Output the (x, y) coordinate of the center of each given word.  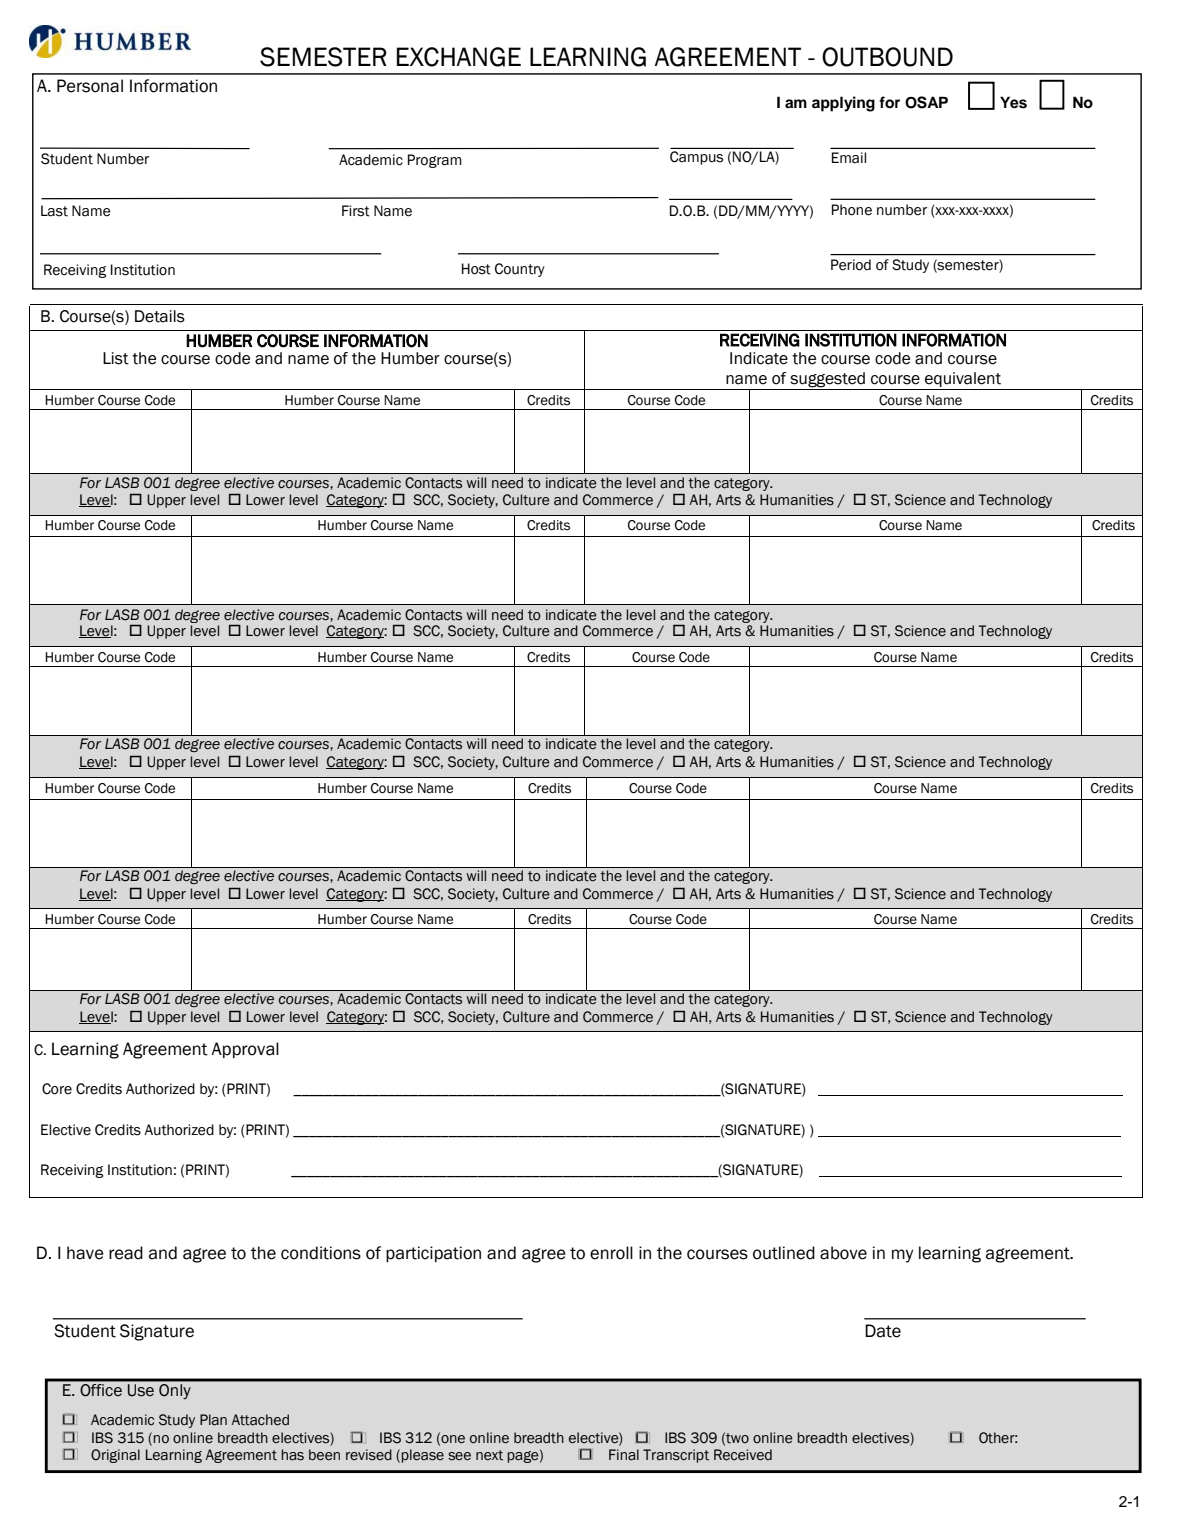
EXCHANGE (459, 57)
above (843, 1253)
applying (843, 104)
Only (174, 1391)
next (489, 1455)
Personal (90, 86)
